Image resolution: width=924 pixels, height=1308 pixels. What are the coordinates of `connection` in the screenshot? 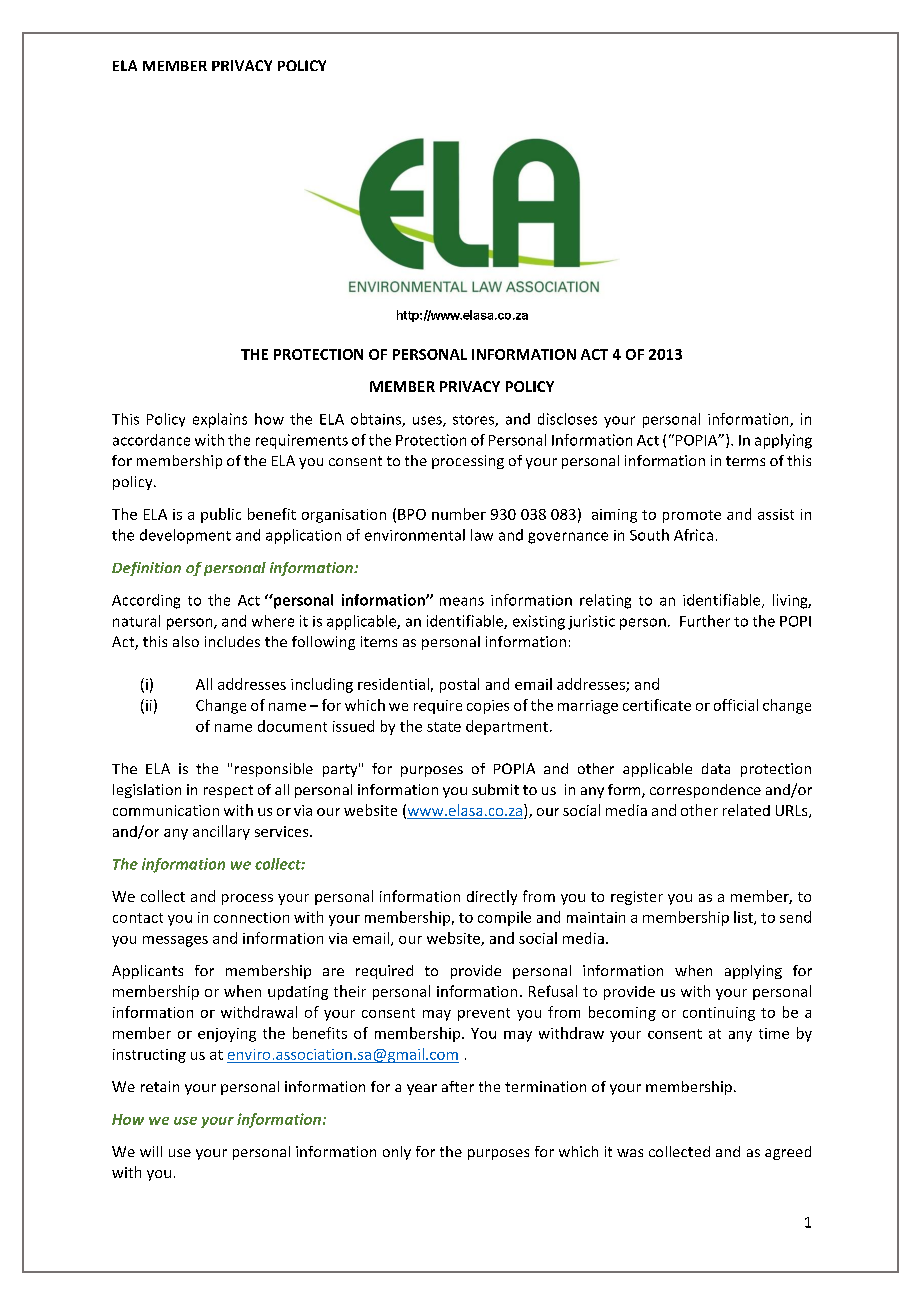 It's located at (251, 917).
